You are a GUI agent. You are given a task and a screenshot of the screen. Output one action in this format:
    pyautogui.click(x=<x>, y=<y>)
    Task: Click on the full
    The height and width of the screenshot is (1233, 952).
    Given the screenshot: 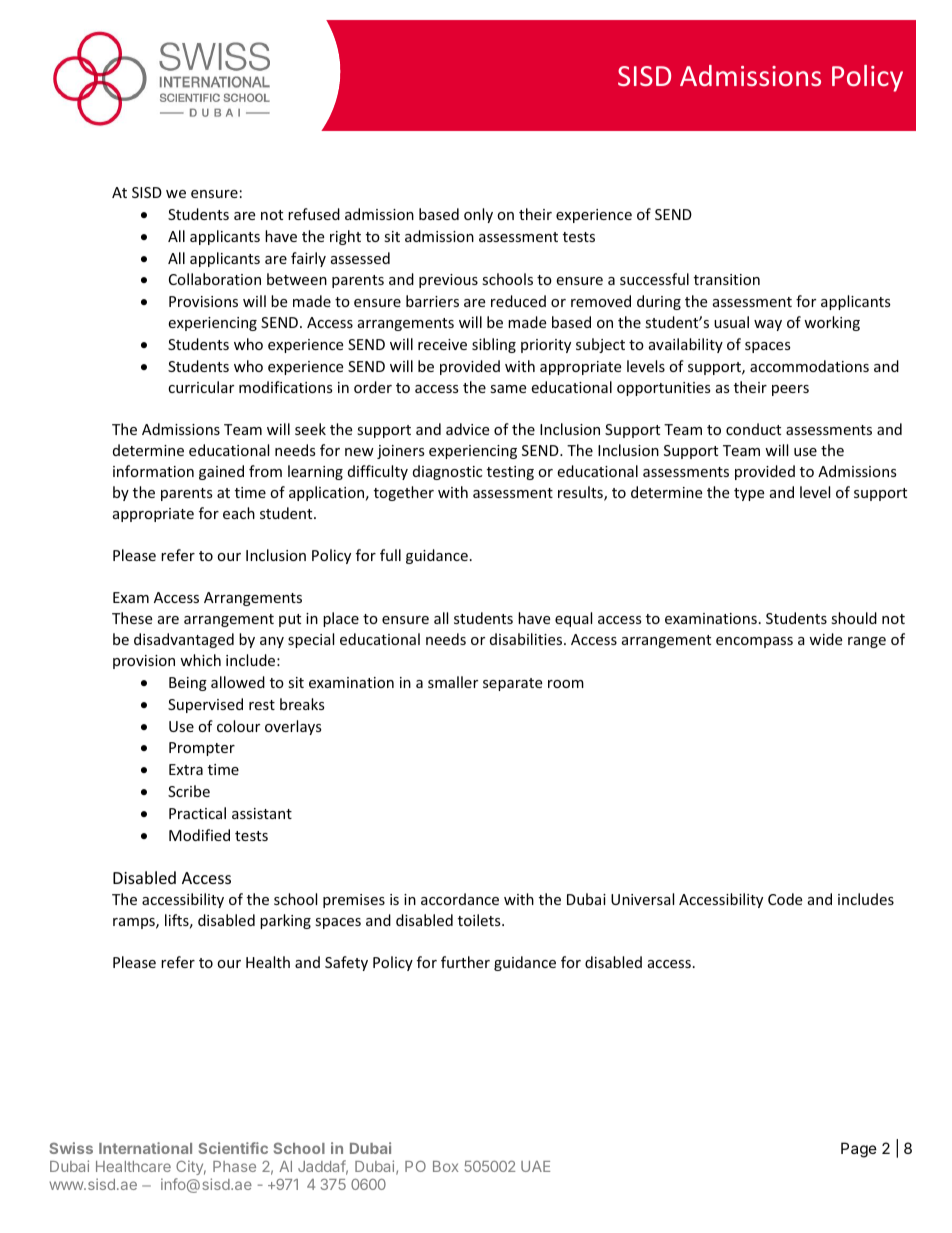 What is the action you would take?
    pyautogui.click(x=390, y=555)
